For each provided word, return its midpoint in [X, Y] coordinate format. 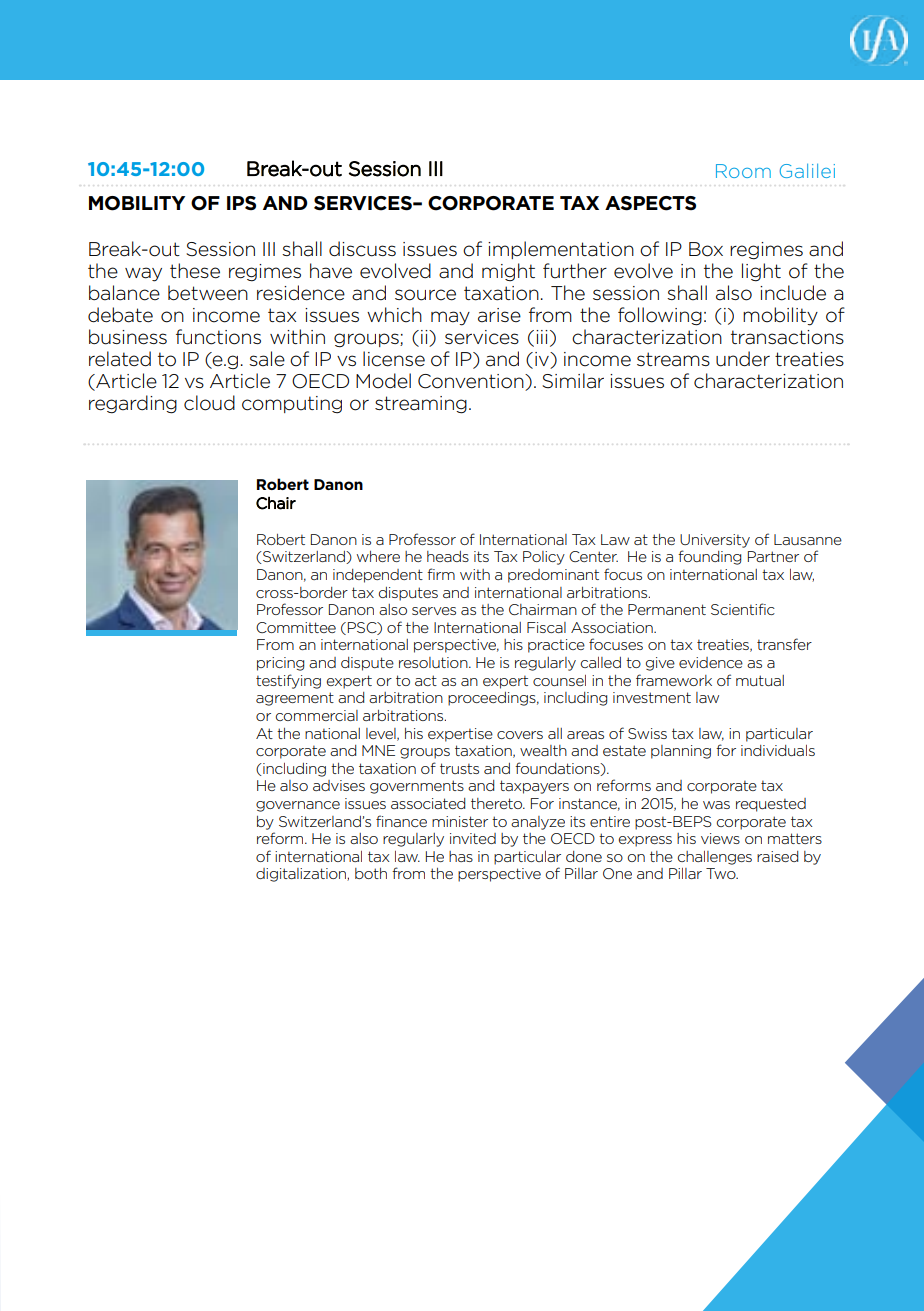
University [715, 541]
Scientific [743, 609]
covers [520, 735]
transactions [787, 337]
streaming [421, 405]
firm [441, 574]
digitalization [302, 875]
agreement [295, 699]
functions [218, 337]
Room [743, 171]
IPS [241, 203]
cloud [209, 403]
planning [681, 752]
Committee [296, 627]
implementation [561, 250]
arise [499, 315]
